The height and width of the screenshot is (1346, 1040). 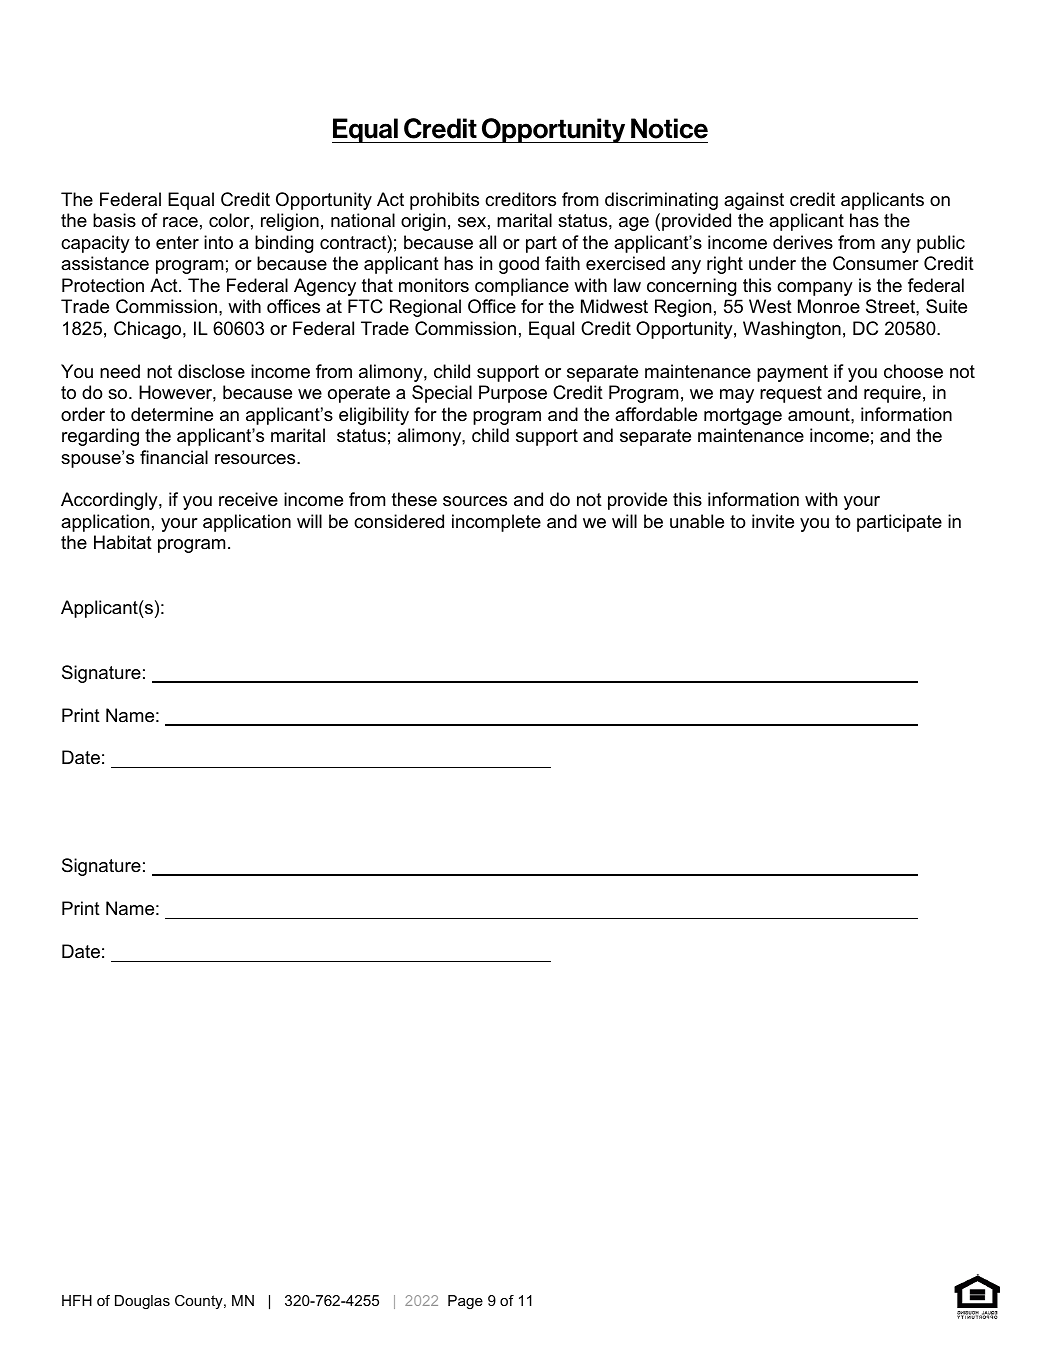 I want to click on against, so click(x=754, y=201).
